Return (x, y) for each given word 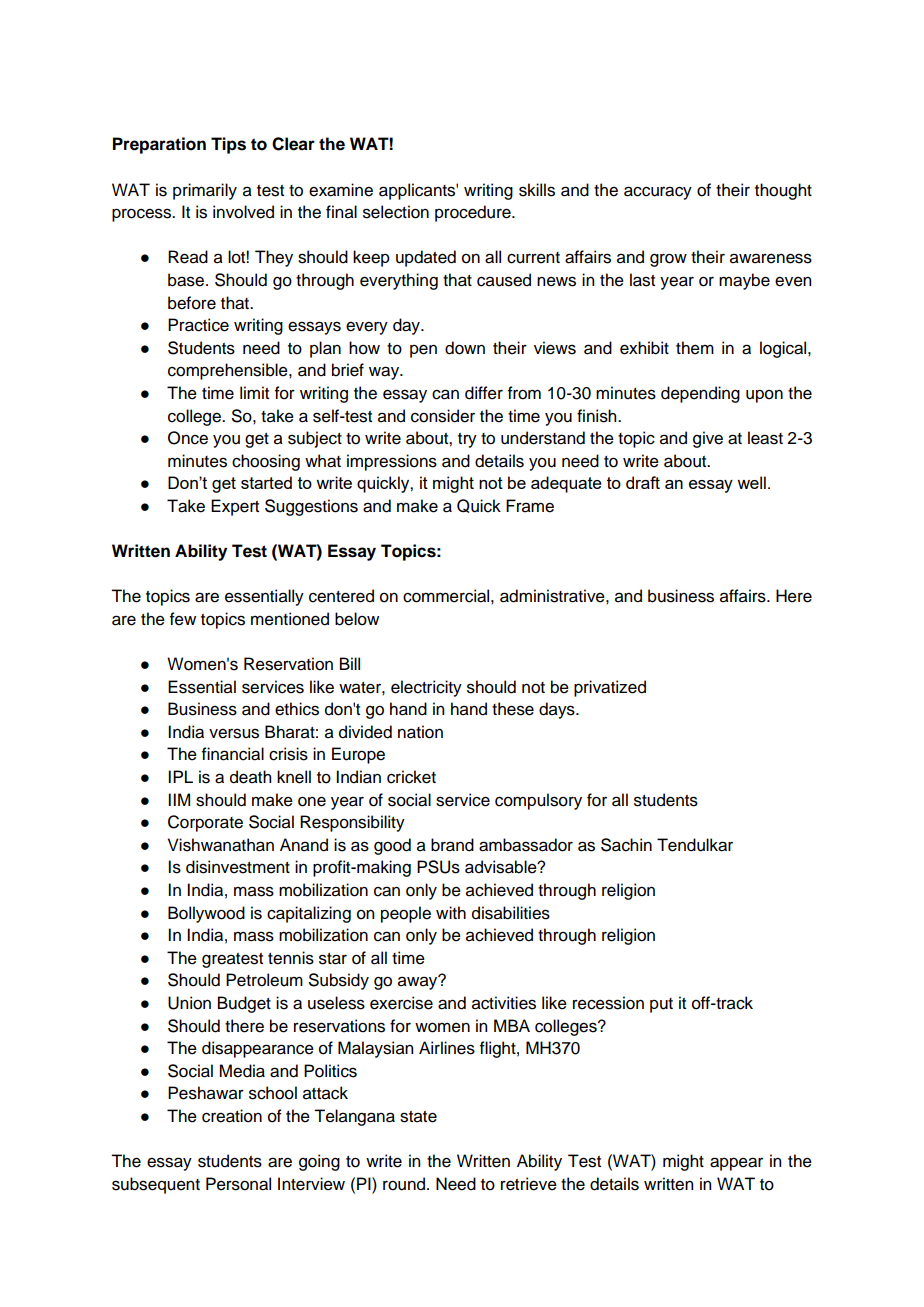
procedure (474, 213)
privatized (610, 688)
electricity (426, 688)
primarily (205, 191)
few (183, 619)
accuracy (658, 193)
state (418, 1117)
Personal (238, 1184)
